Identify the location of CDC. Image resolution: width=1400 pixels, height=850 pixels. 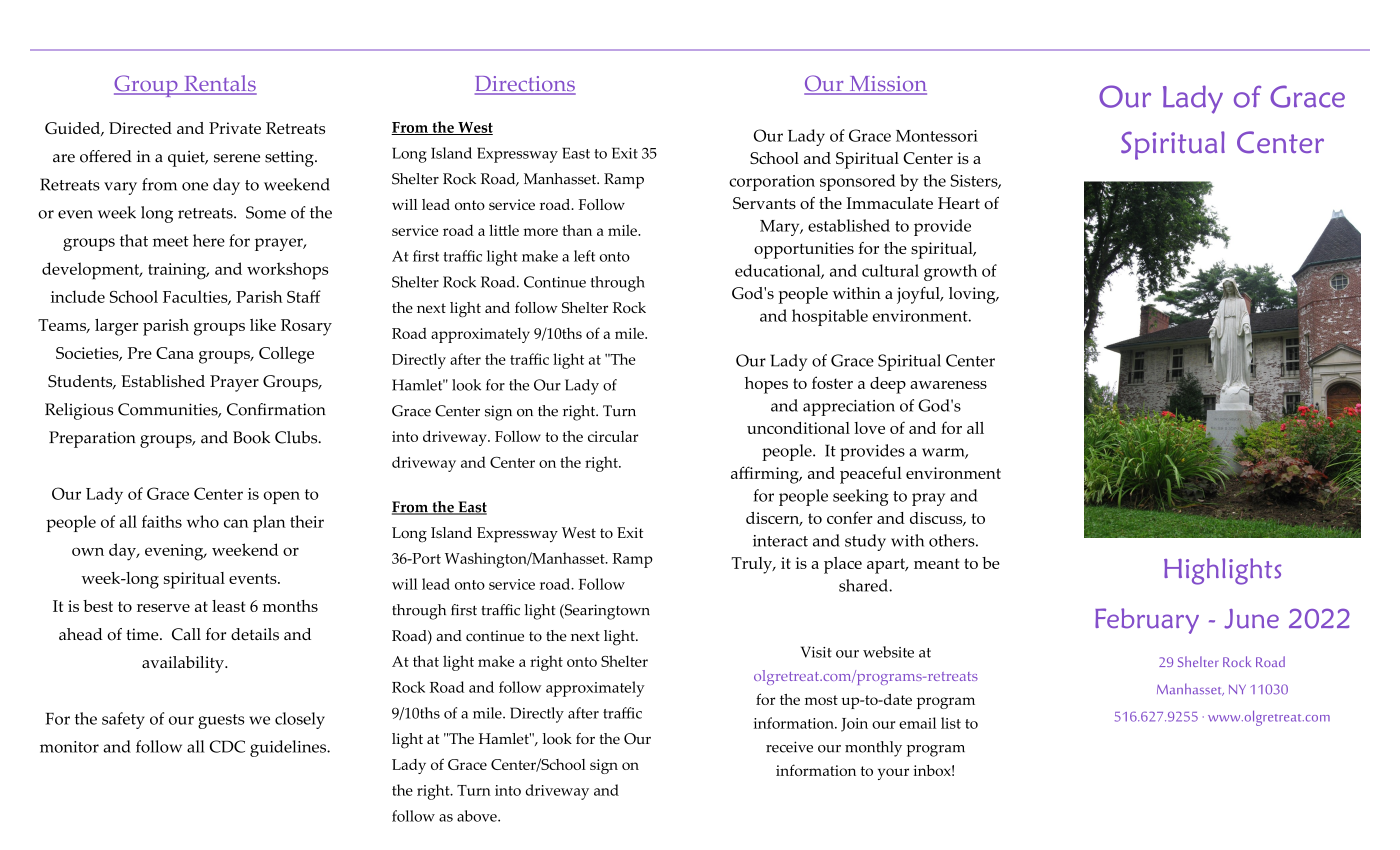
(227, 746).
